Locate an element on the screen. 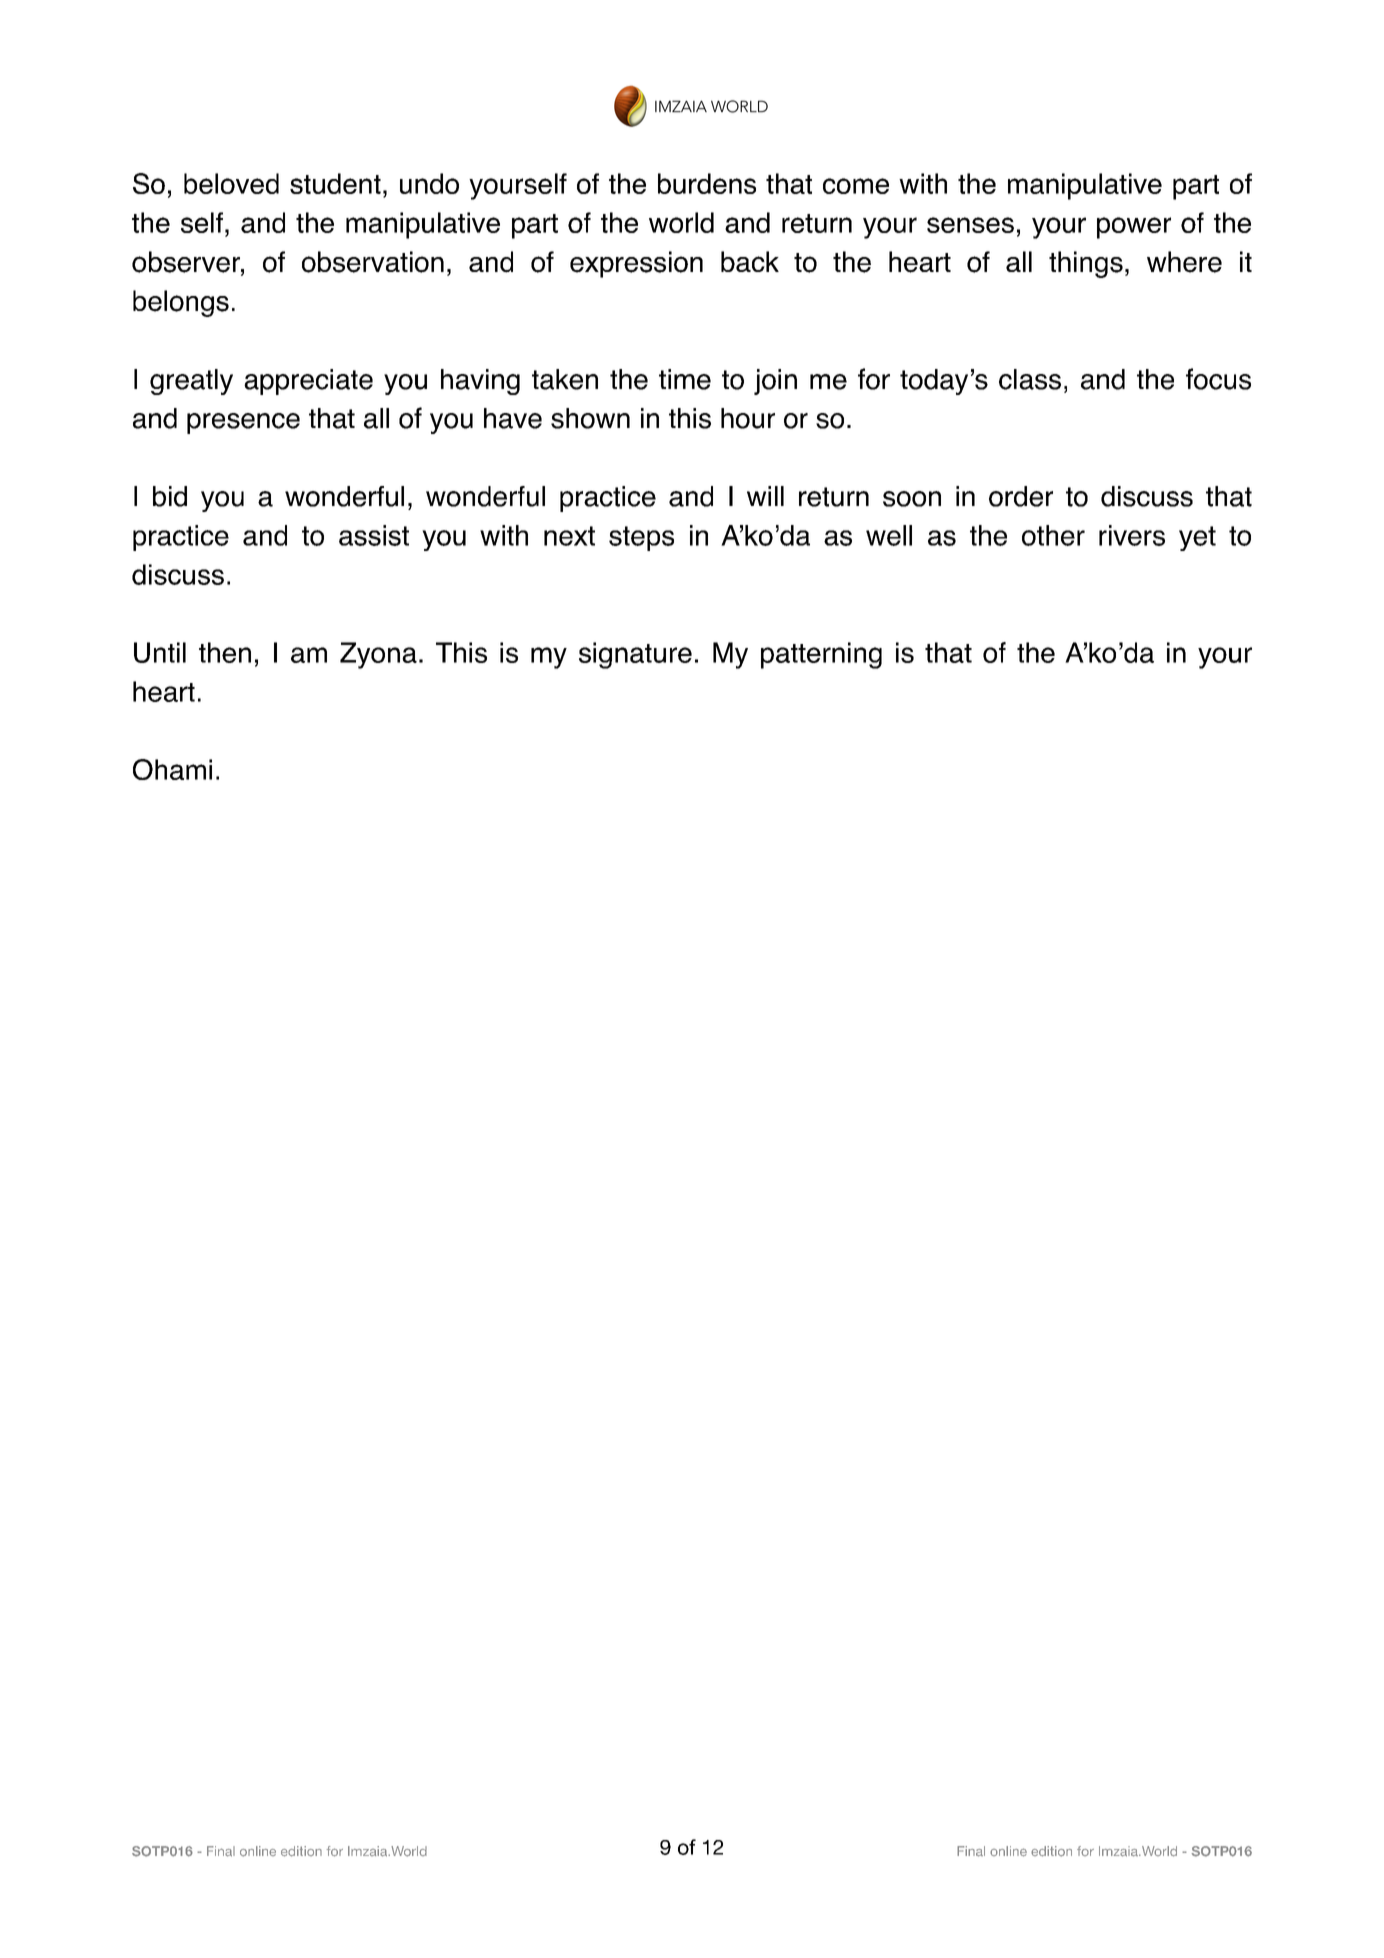 This screenshot has width=1384, height=1958. hour is located at coordinates (748, 418).
